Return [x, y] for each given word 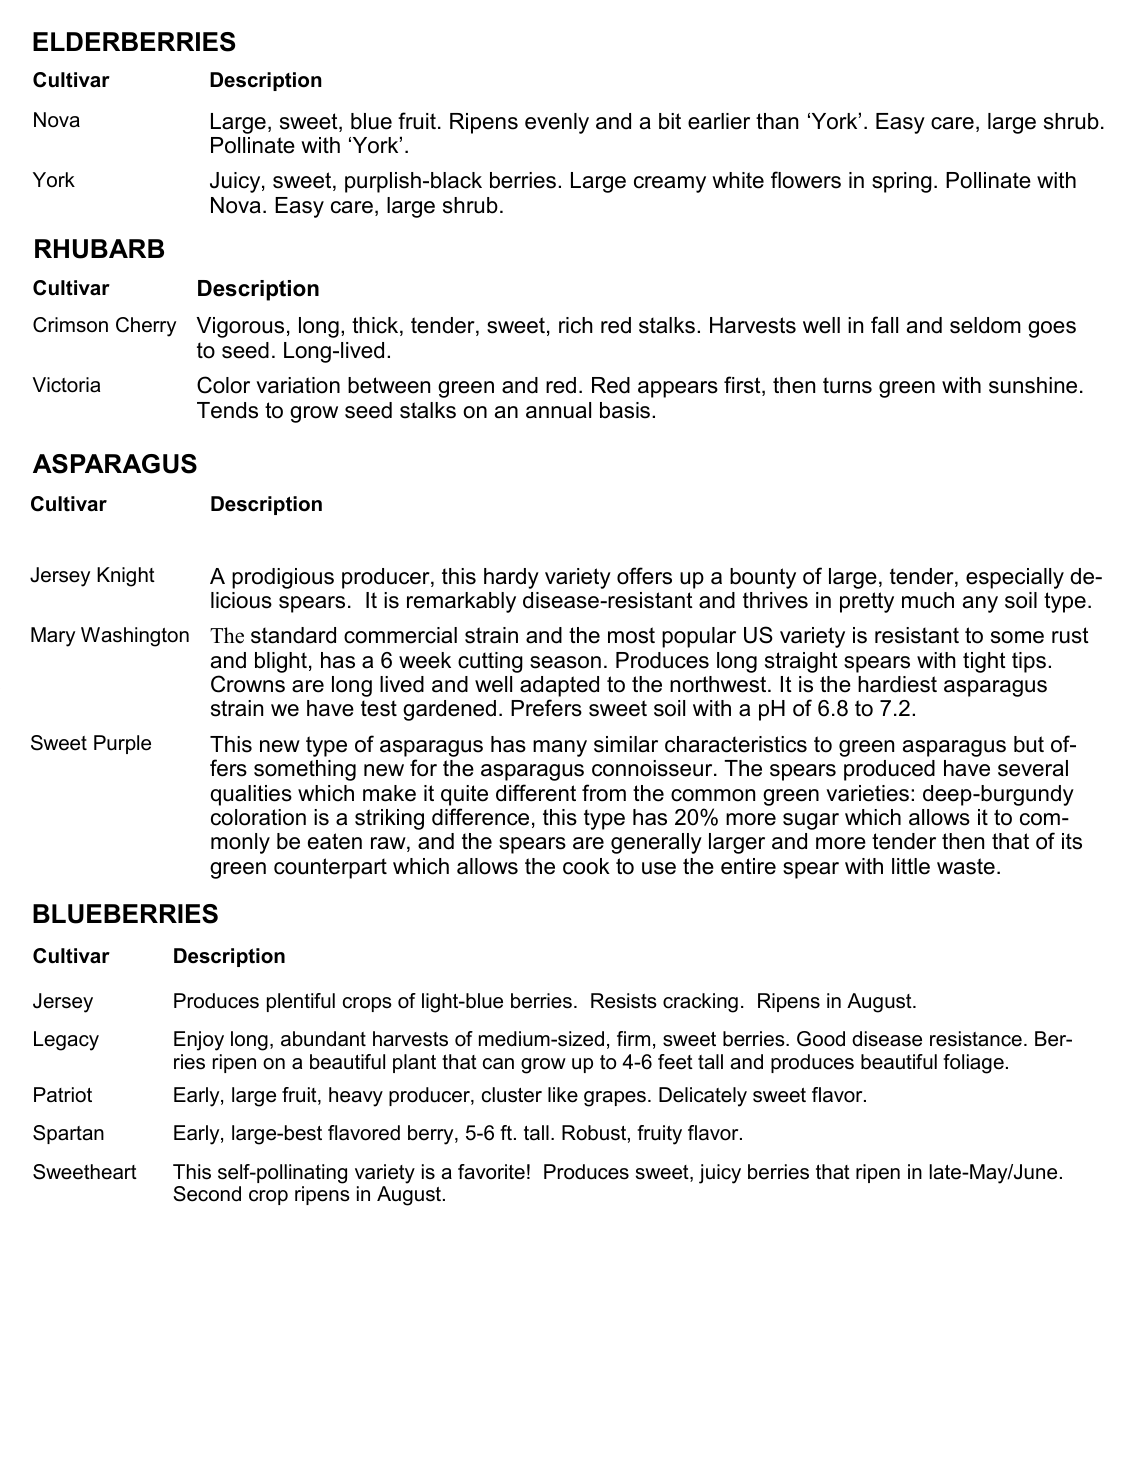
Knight [126, 577]
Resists [624, 1001]
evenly [557, 123]
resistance [976, 1039]
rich [576, 325]
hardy [511, 578]
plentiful [301, 1002]
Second [207, 1194]
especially [1015, 578]
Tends [227, 410]
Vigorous [240, 327]
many [560, 748]
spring [902, 182]
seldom [985, 325]
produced [889, 770]
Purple [122, 744]
